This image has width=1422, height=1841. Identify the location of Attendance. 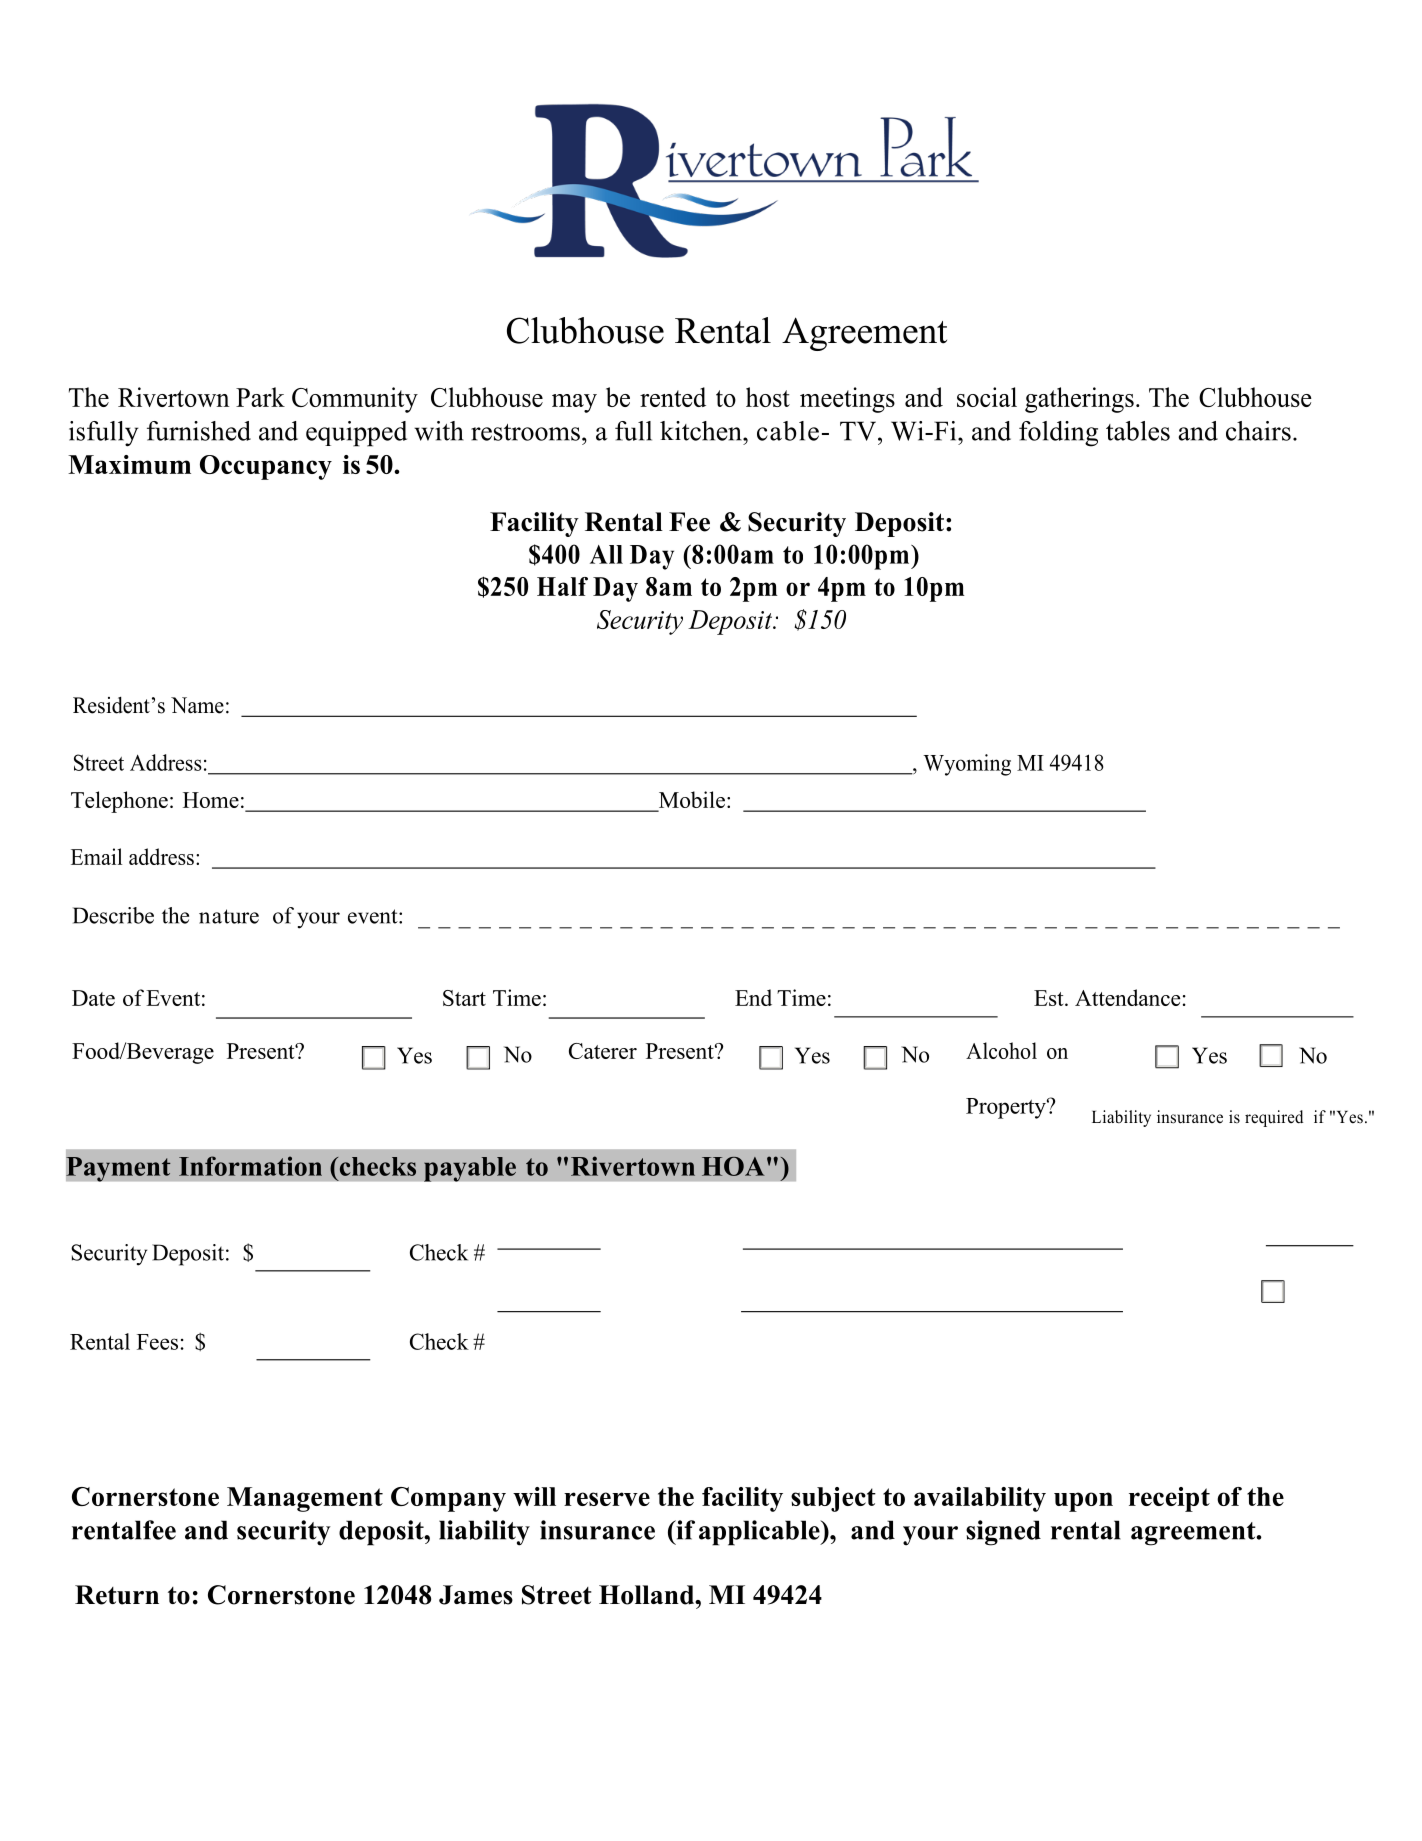
(1127, 997).
